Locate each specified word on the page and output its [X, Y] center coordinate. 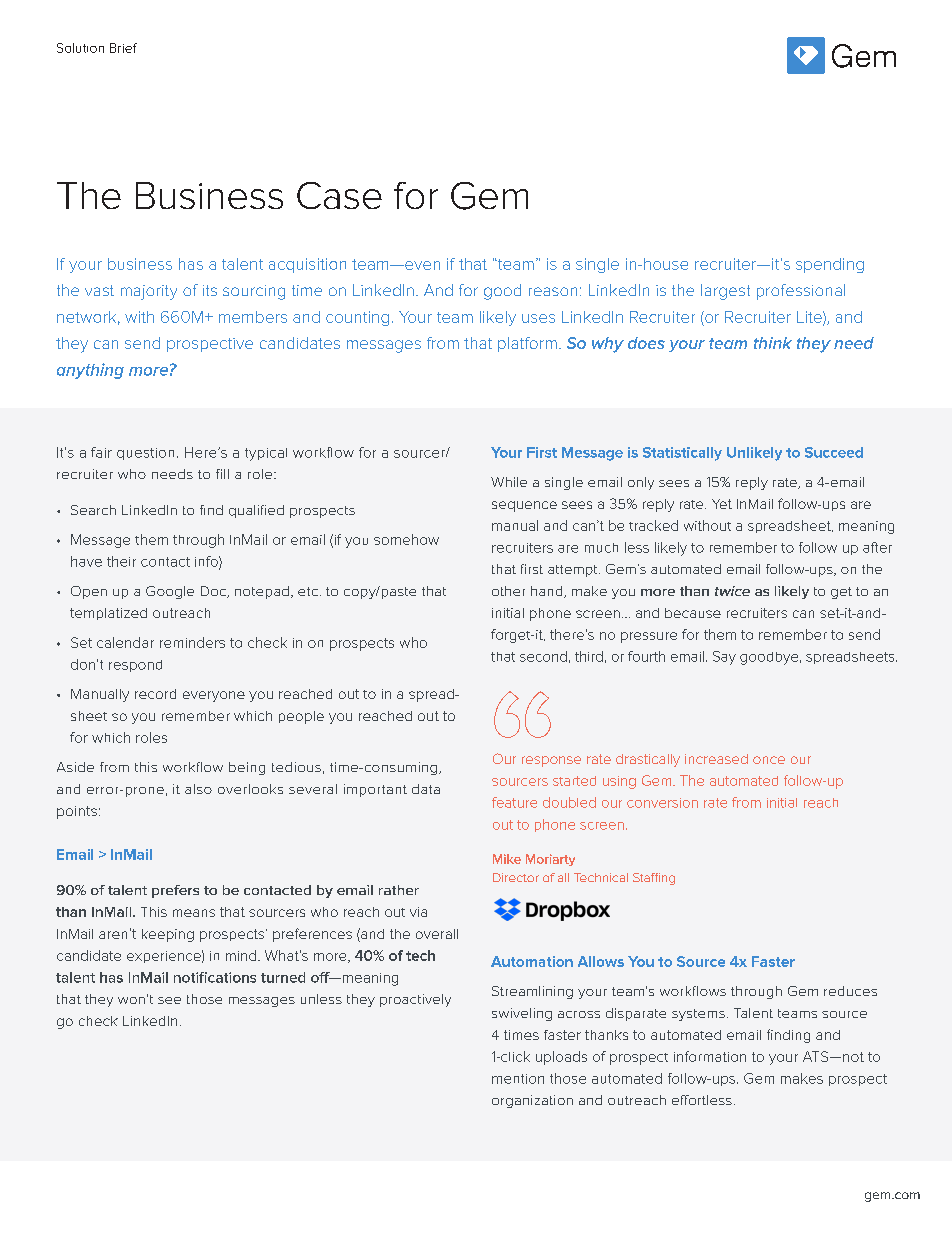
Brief [123, 48]
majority [149, 292]
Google [170, 592]
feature [514, 802]
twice [732, 591]
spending [830, 265]
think [773, 343]
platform [527, 344]
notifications [215, 977]
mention [518, 1079]
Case [339, 195]
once [769, 760]
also [198, 789]
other [508, 591]
